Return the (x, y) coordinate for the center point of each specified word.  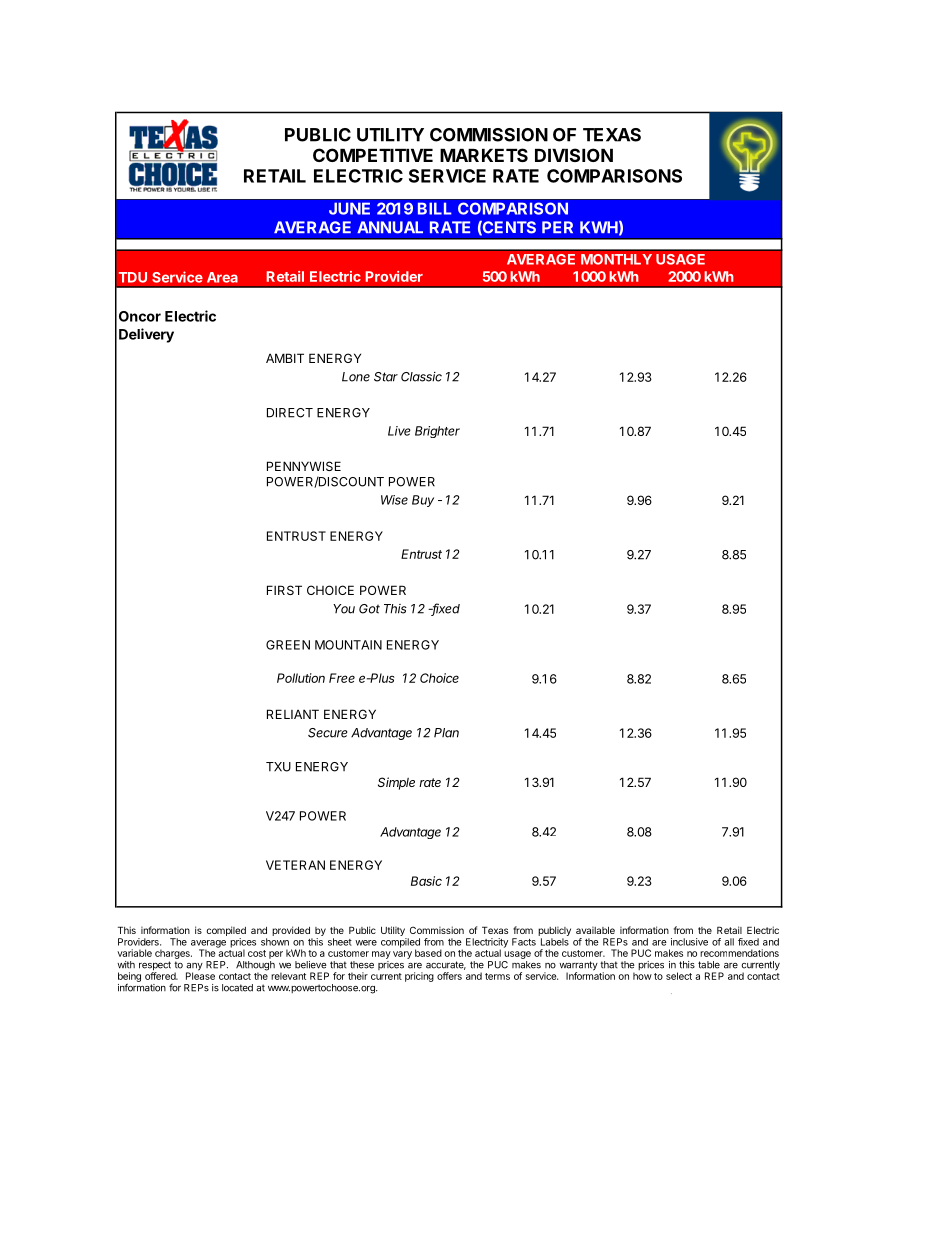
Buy (423, 501)
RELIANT (293, 714)
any (194, 968)
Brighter (437, 432)
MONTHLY (616, 259)
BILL (435, 208)
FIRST (284, 590)
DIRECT (290, 413)
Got (369, 609)
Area (222, 277)
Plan (446, 733)
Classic (421, 377)
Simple (396, 783)
